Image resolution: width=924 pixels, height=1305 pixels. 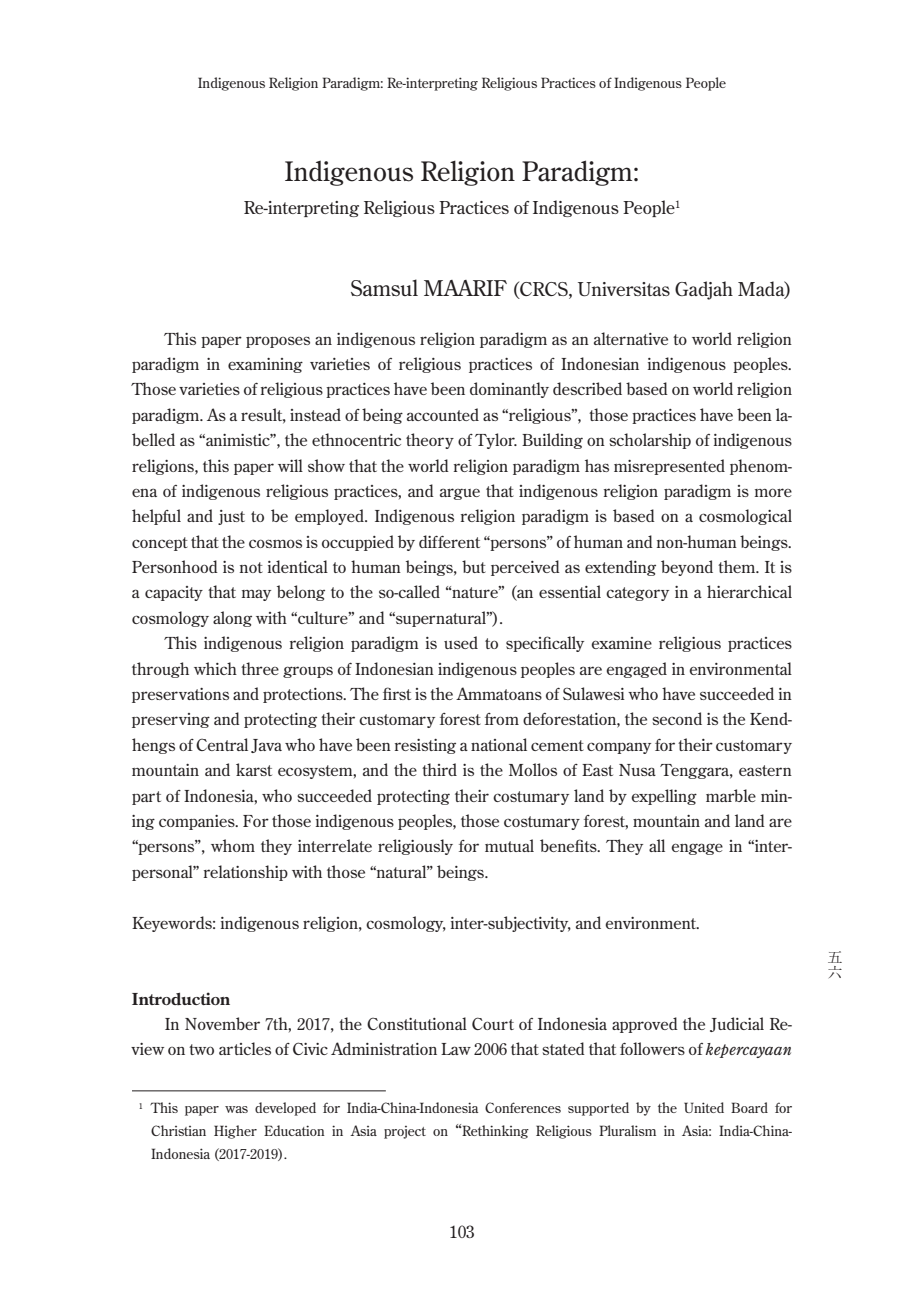 What do you see at coordinates (222, 744) in the page?
I see `Central` at bounding box center [222, 744].
